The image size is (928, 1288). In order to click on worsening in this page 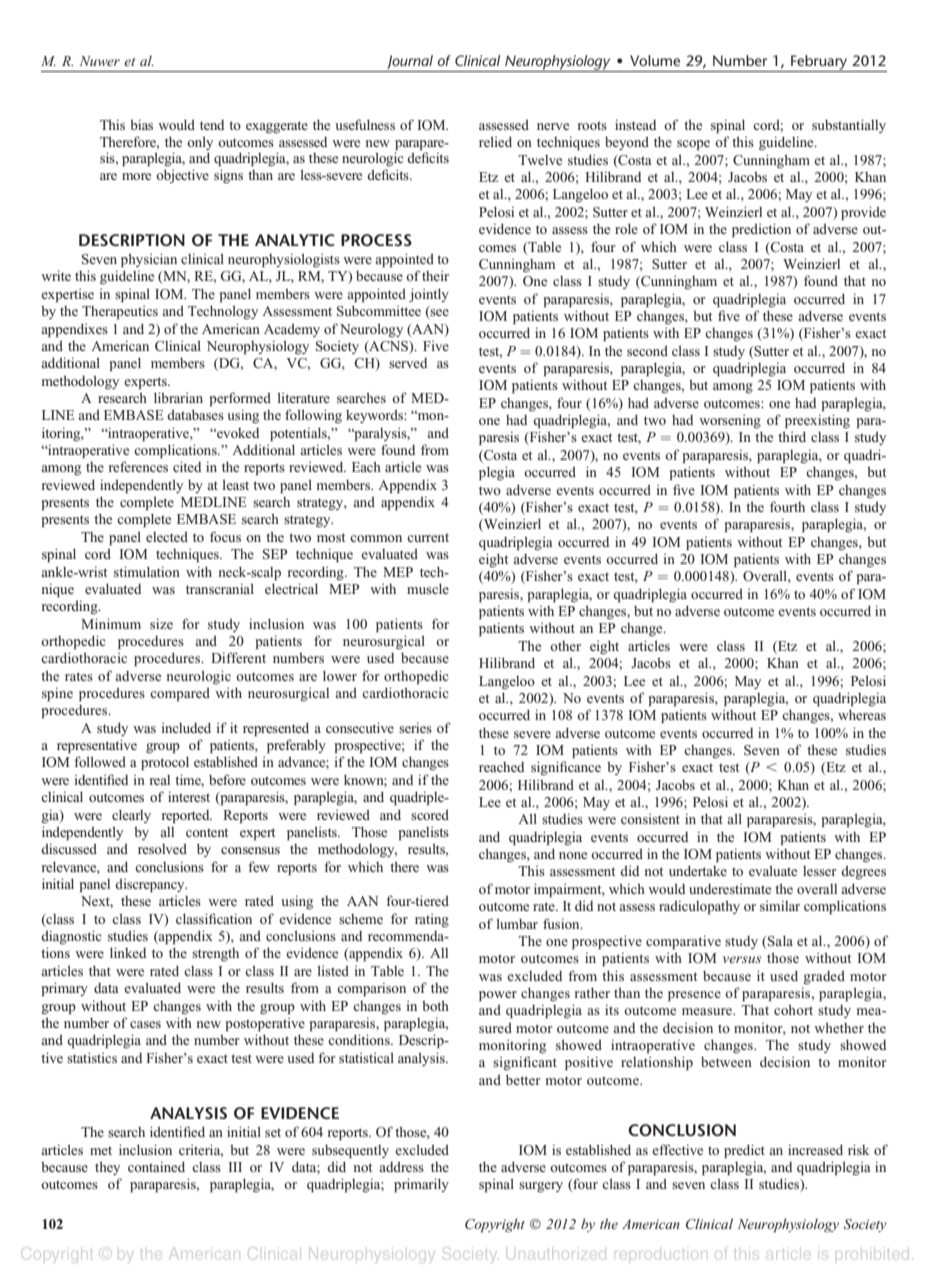, I will do `click(730, 421)`.
